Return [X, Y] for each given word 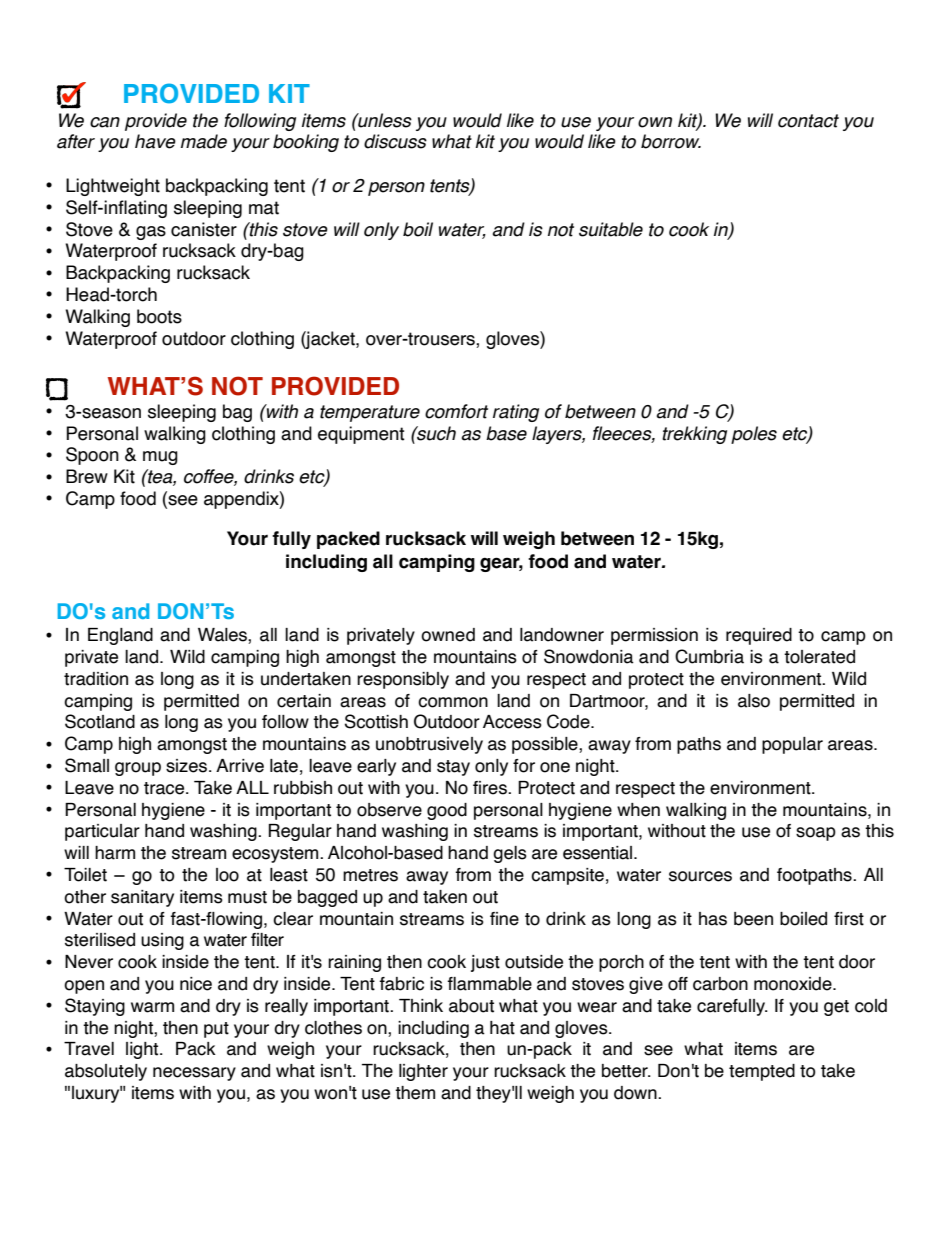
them [415, 1093]
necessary [194, 1074]
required [759, 636]
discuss [395, 141]
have [155, 141]
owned [448, 635]
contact [808, 121]
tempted [762, 1072]
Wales [223, 636]
